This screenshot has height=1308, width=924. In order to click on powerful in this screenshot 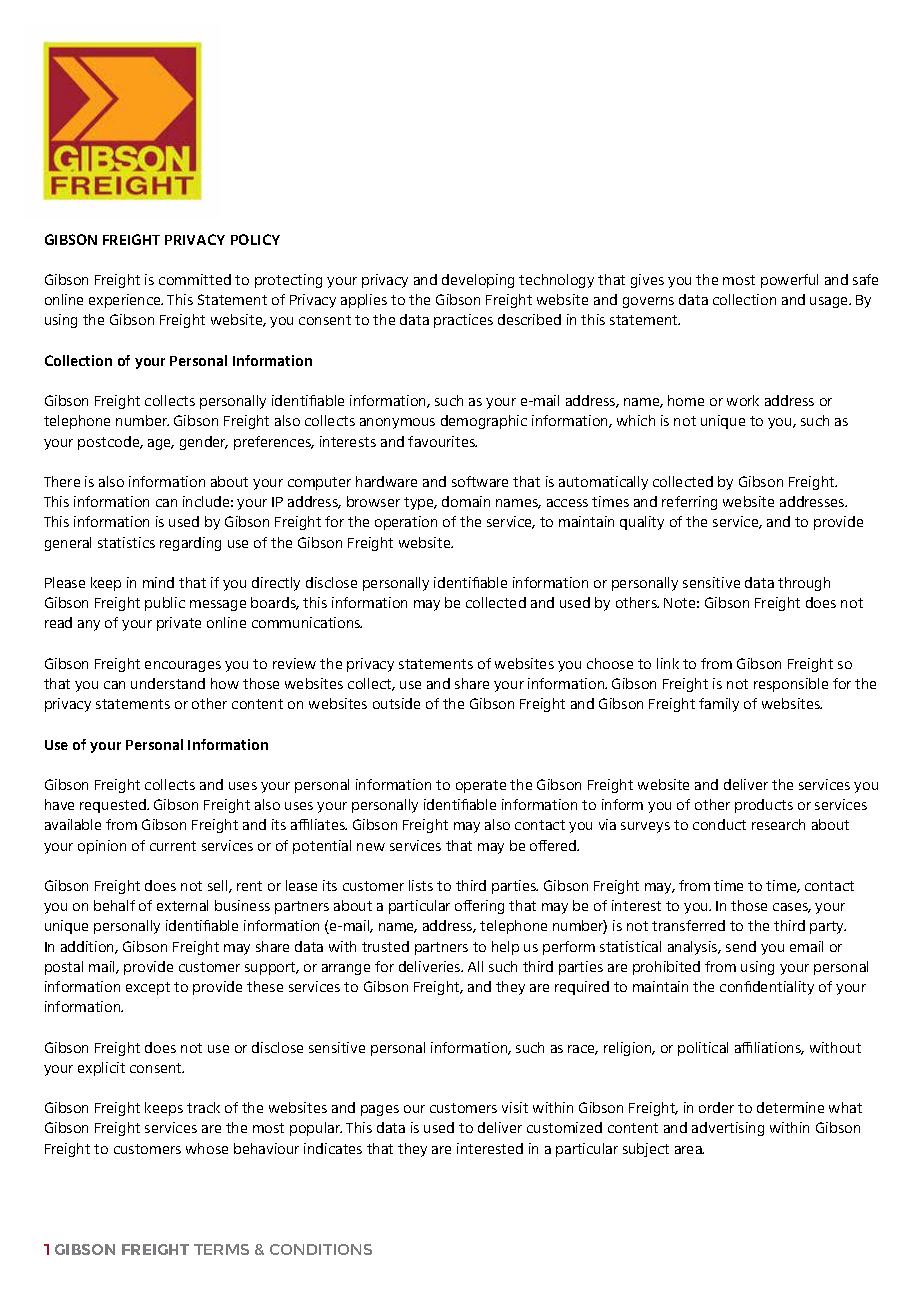, I will do `click(789, 281)`.
